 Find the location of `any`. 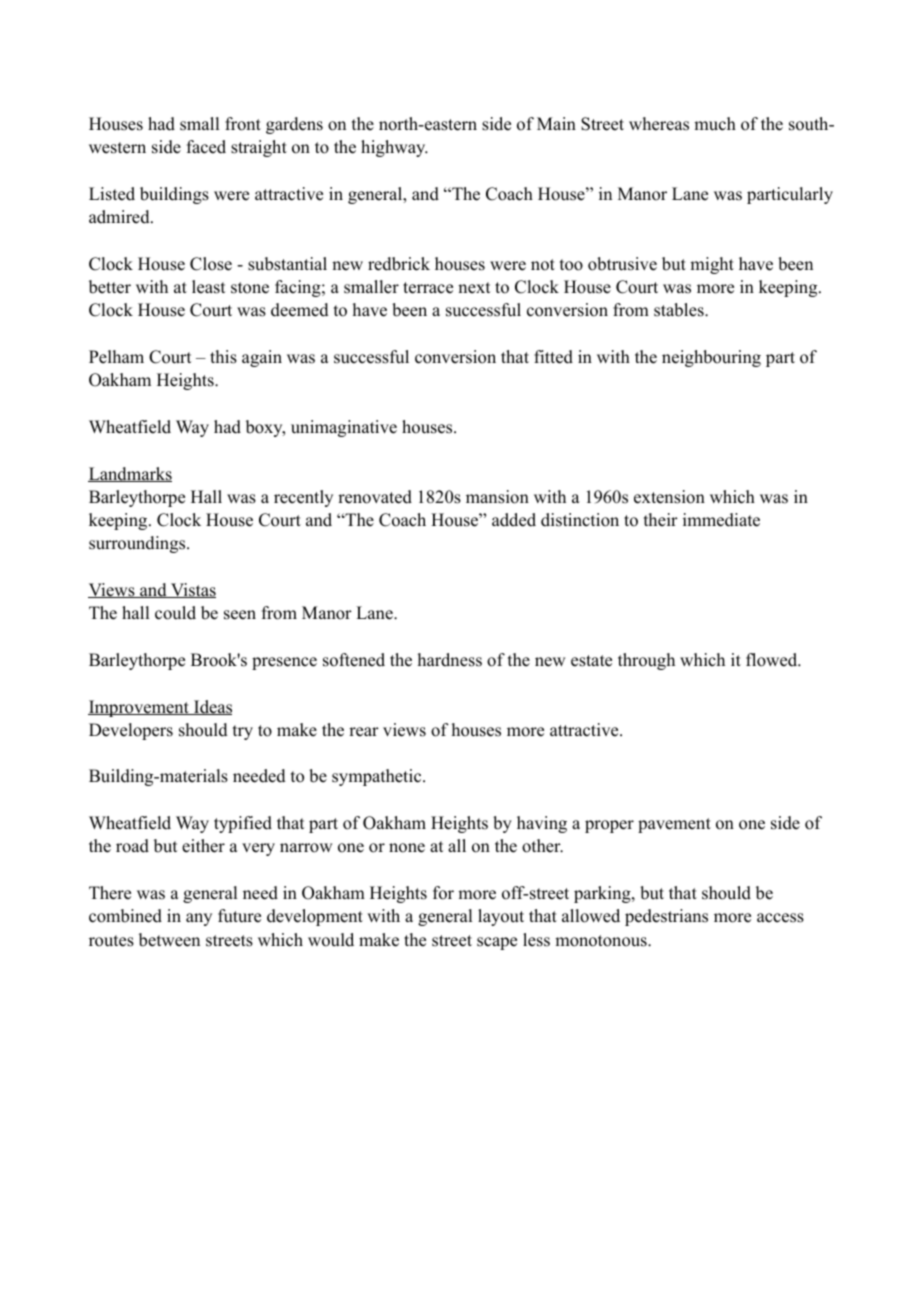

any is located at coordinates (199, 919).
